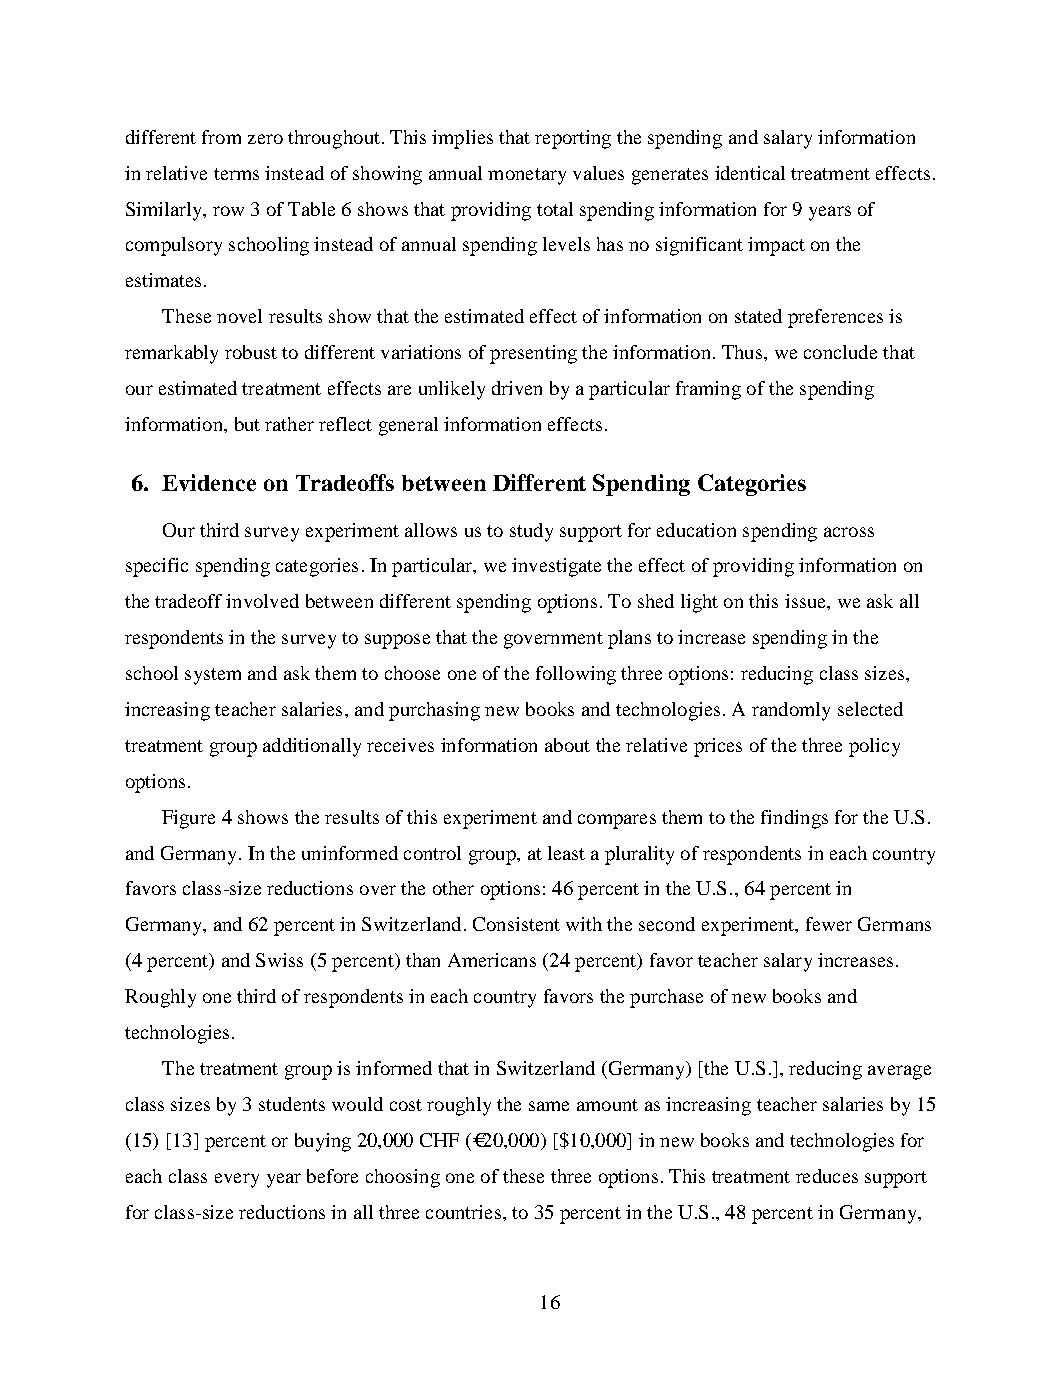 The height and width of the screenshot is (1374, 1062). Describe the element at coordinates (576, 675) in the screenshot. I see `following` at that location.
